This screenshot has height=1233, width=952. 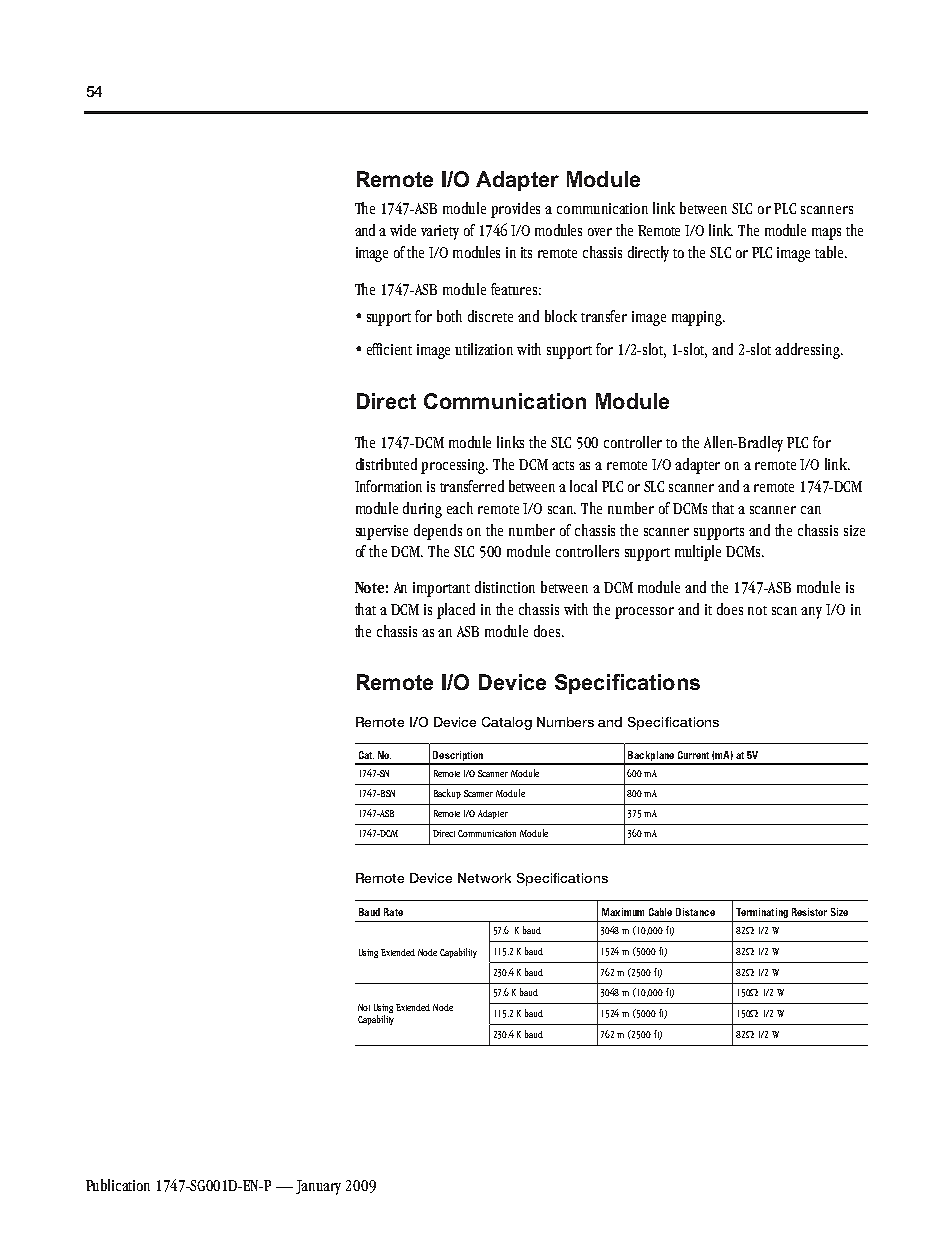 I want to click on Publication, so click(x=118, y=1185).
